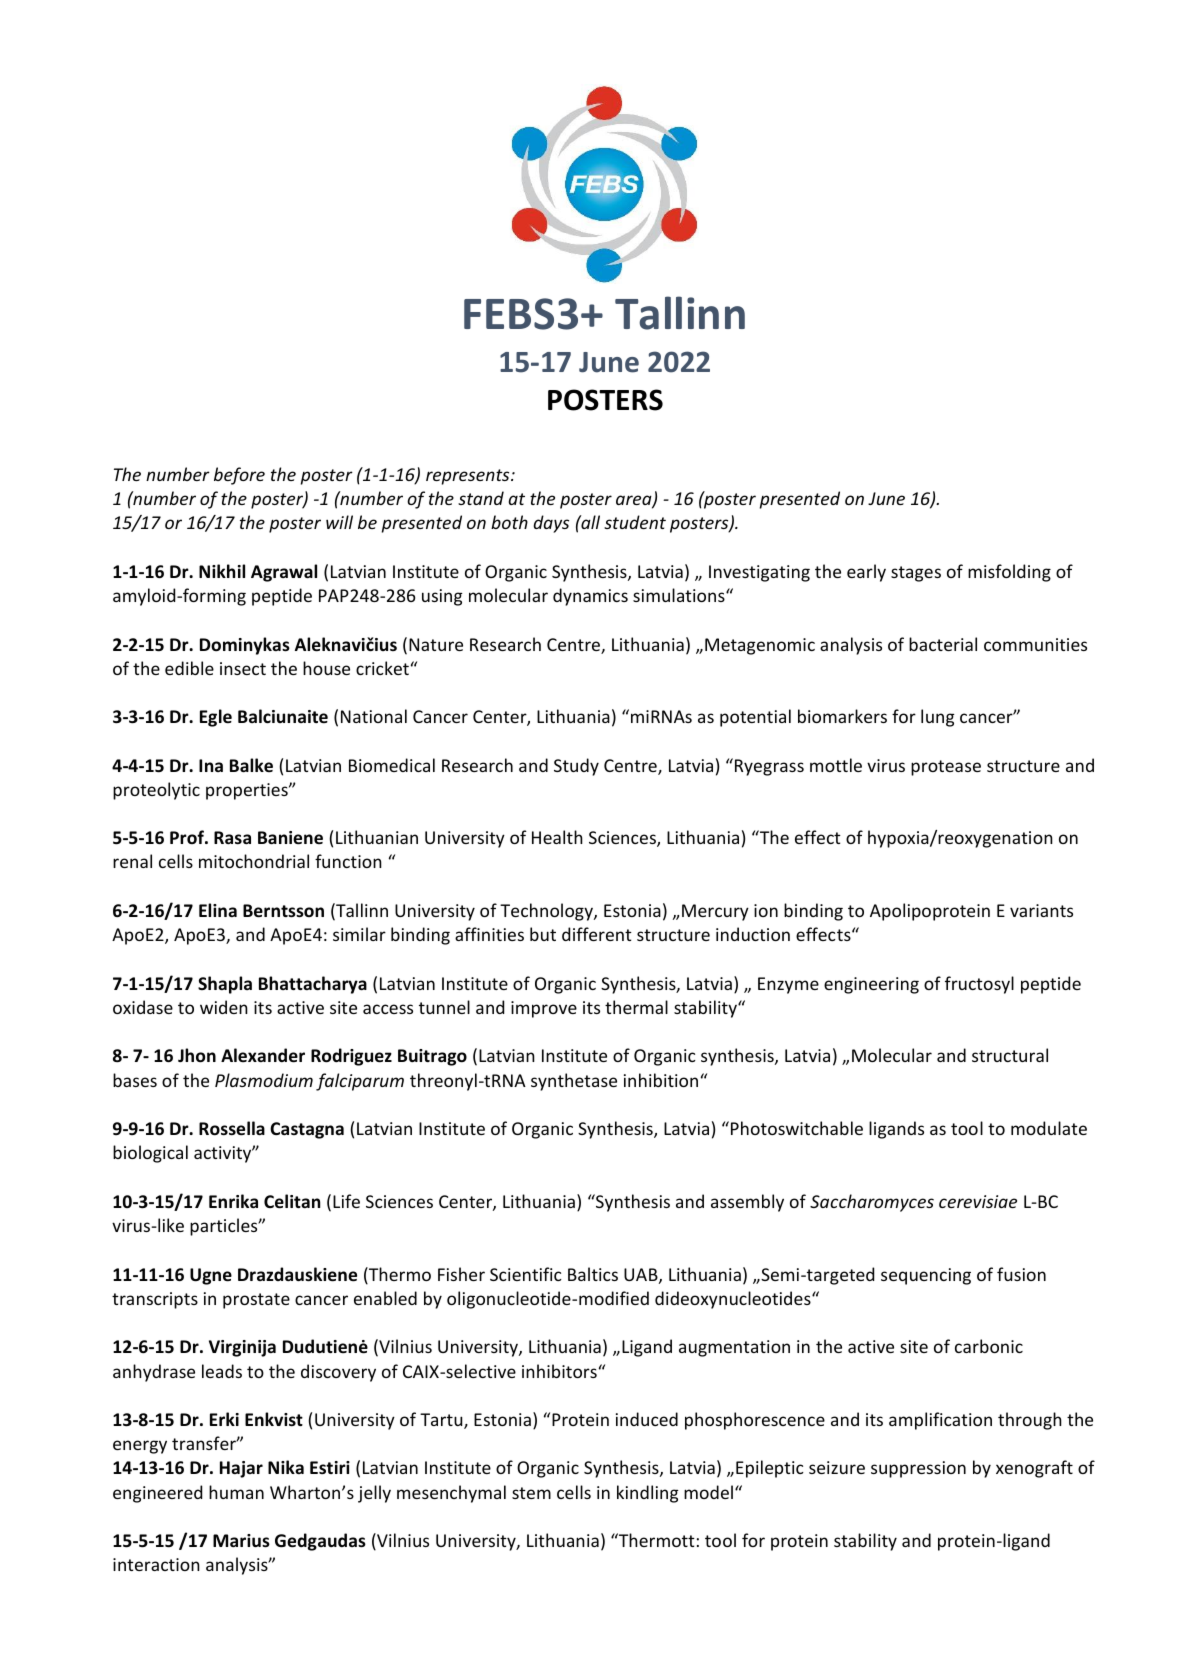  What do you see at coordinates (557, 837) in the page?
I see `Health` at bounding box center [557, 837].
